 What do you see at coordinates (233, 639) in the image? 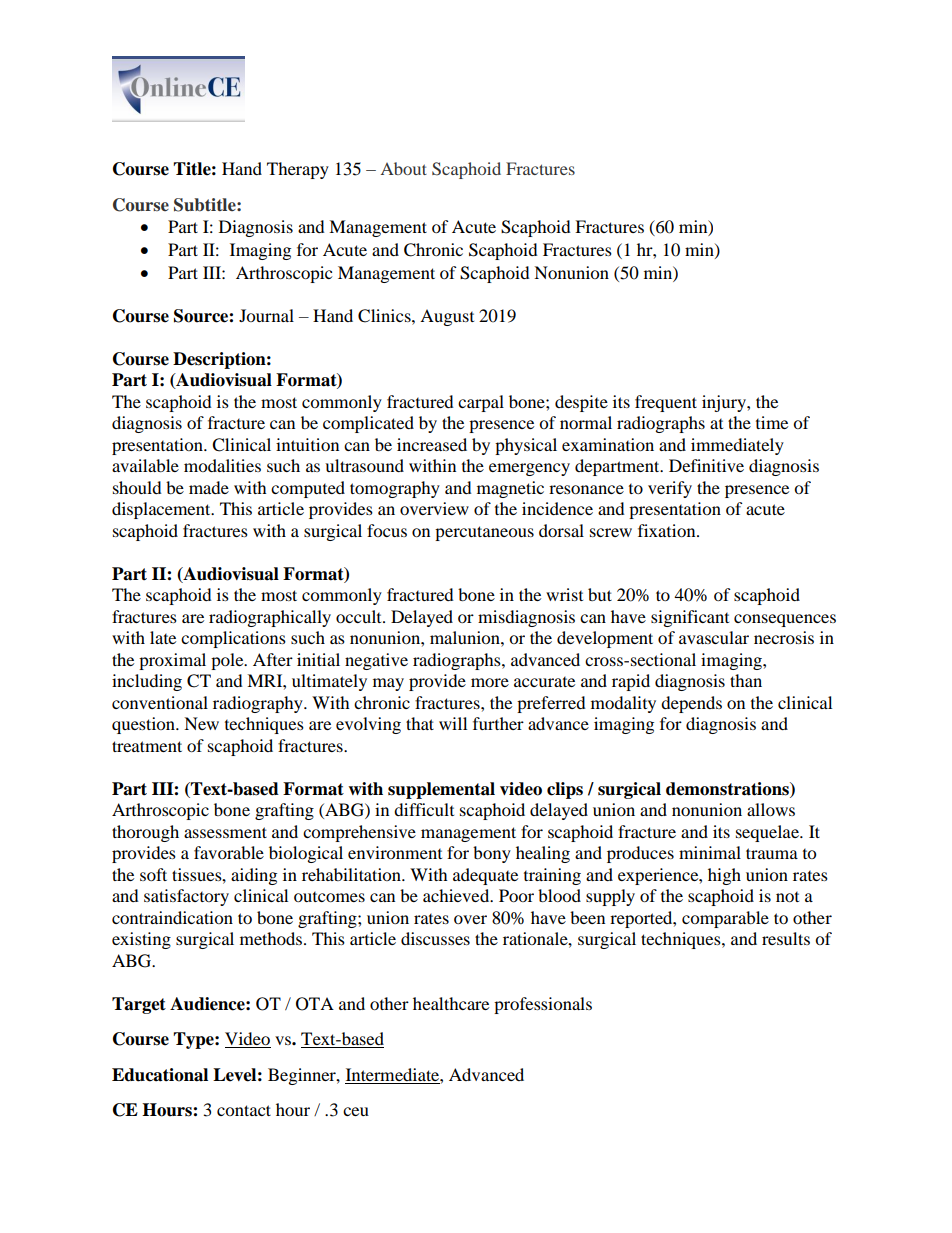
I see `complications` at bounding box center [233, 639].
